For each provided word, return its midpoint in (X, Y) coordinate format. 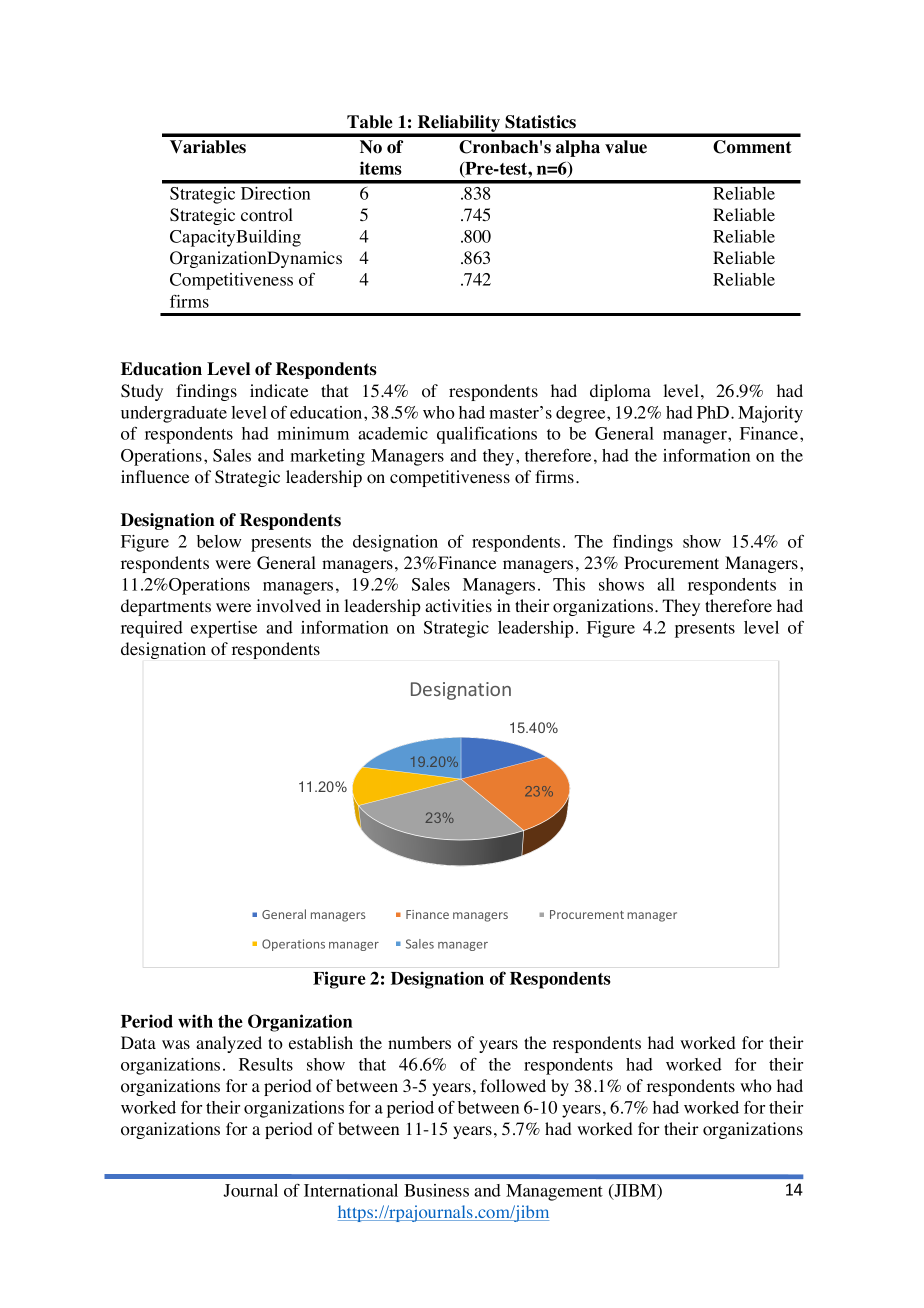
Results (266, 1064)
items (381, 168)
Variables (208, 147)
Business (436, 1190)
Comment (752, 147)
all (666, 584)
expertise (224, 629)
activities (458, 606)
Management (554, 1192)
